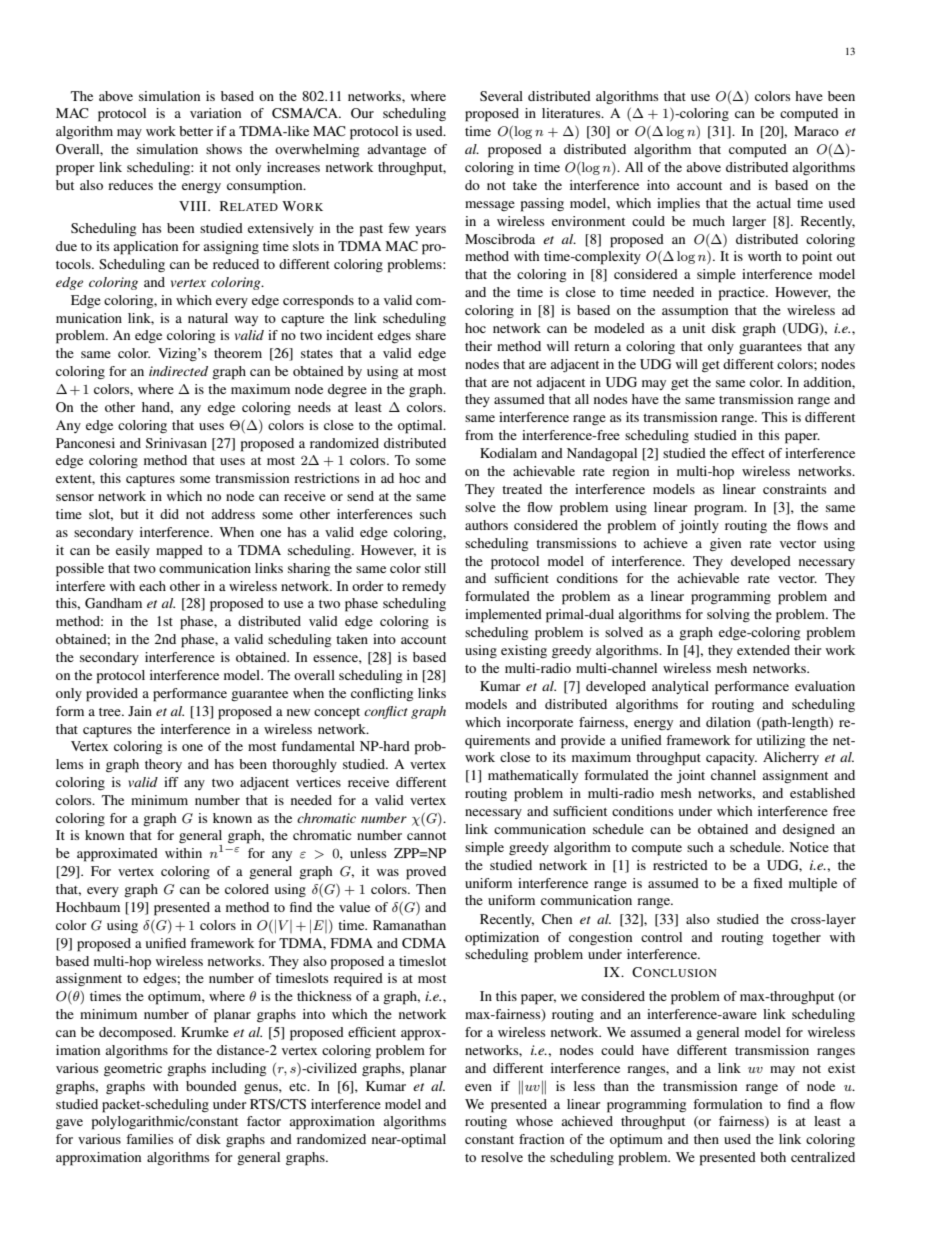  Describe the element at coordinates (773, 1157) in the screenshot. I see `both` at that location.
